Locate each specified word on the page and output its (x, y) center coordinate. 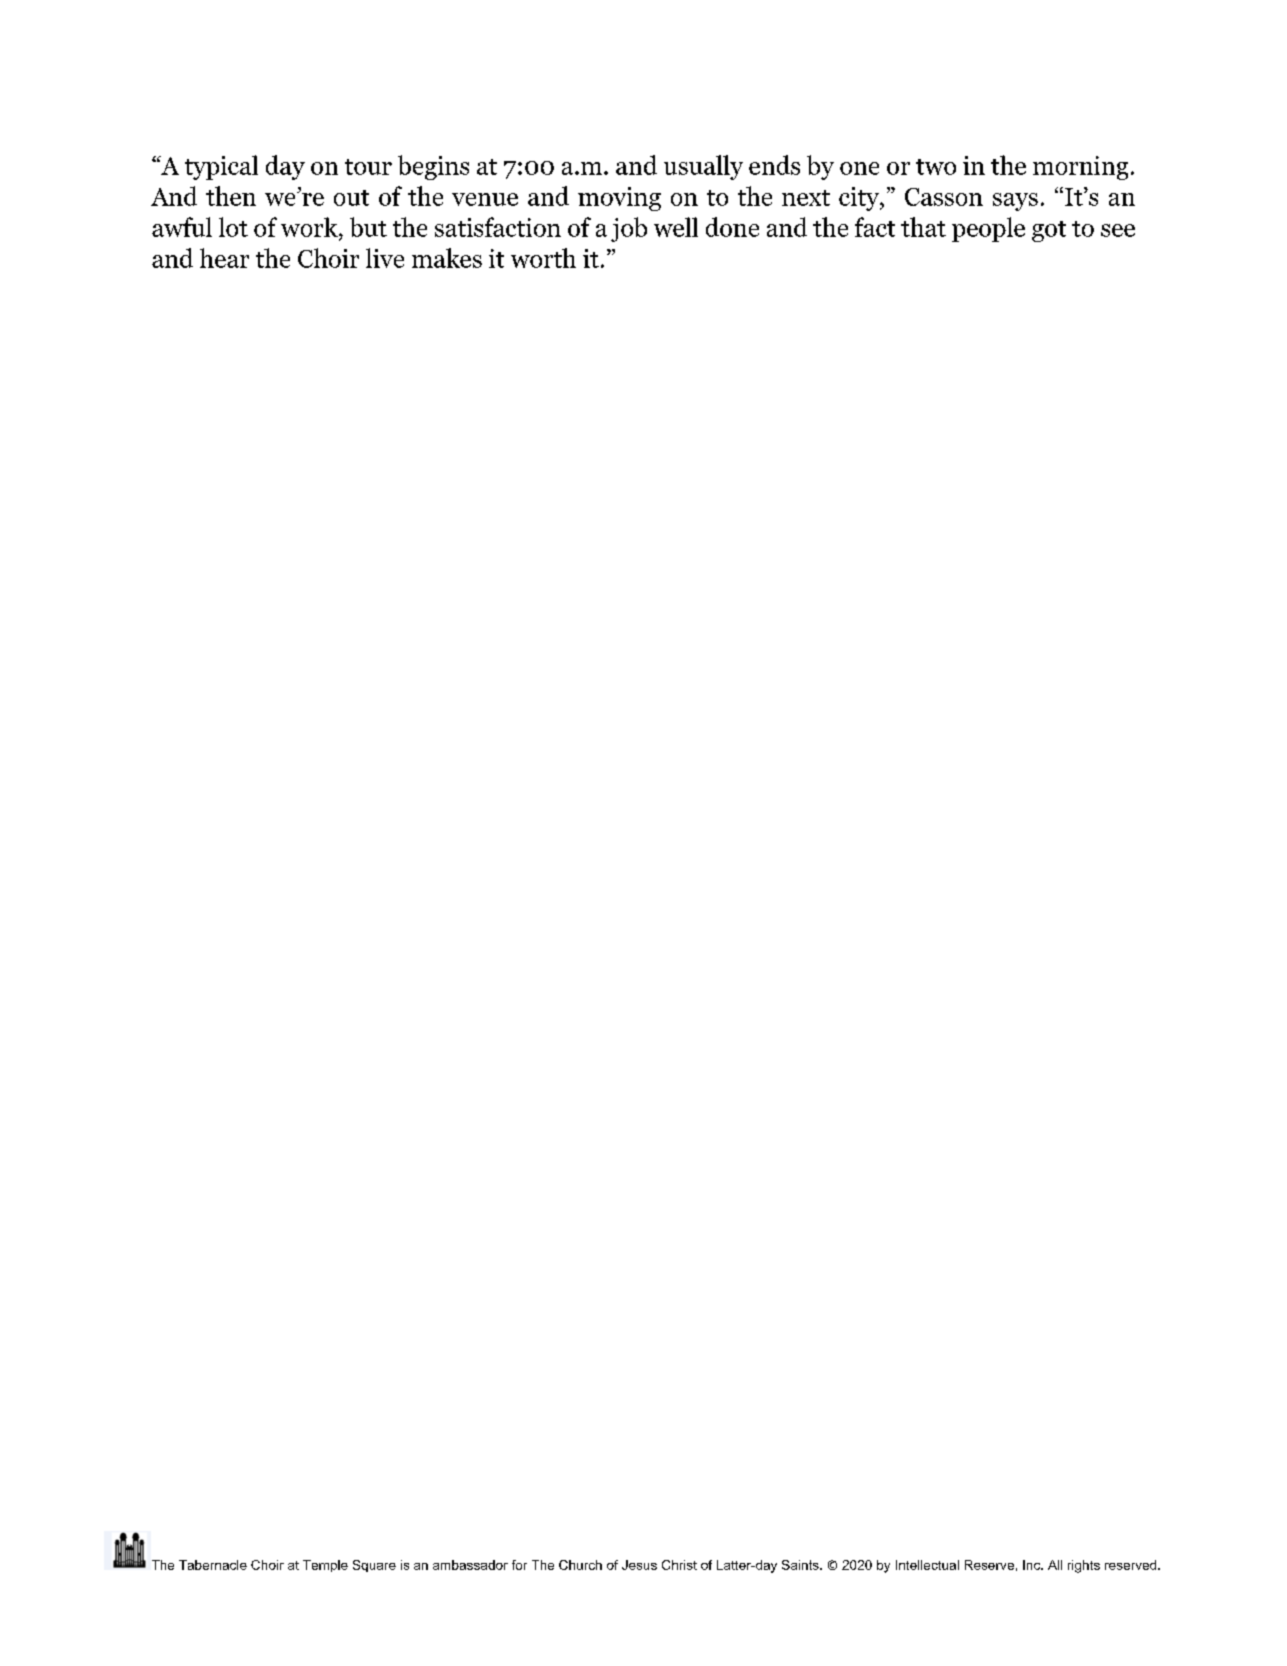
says (1015, 202)
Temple (325, 1566)
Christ (679, 1565)
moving (619, 199)
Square (374, 1566)
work (310, 227)
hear (224, 258)
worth (543, 258)
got (1049, 231)
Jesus (639, 1565)
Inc (1033, 1565)
